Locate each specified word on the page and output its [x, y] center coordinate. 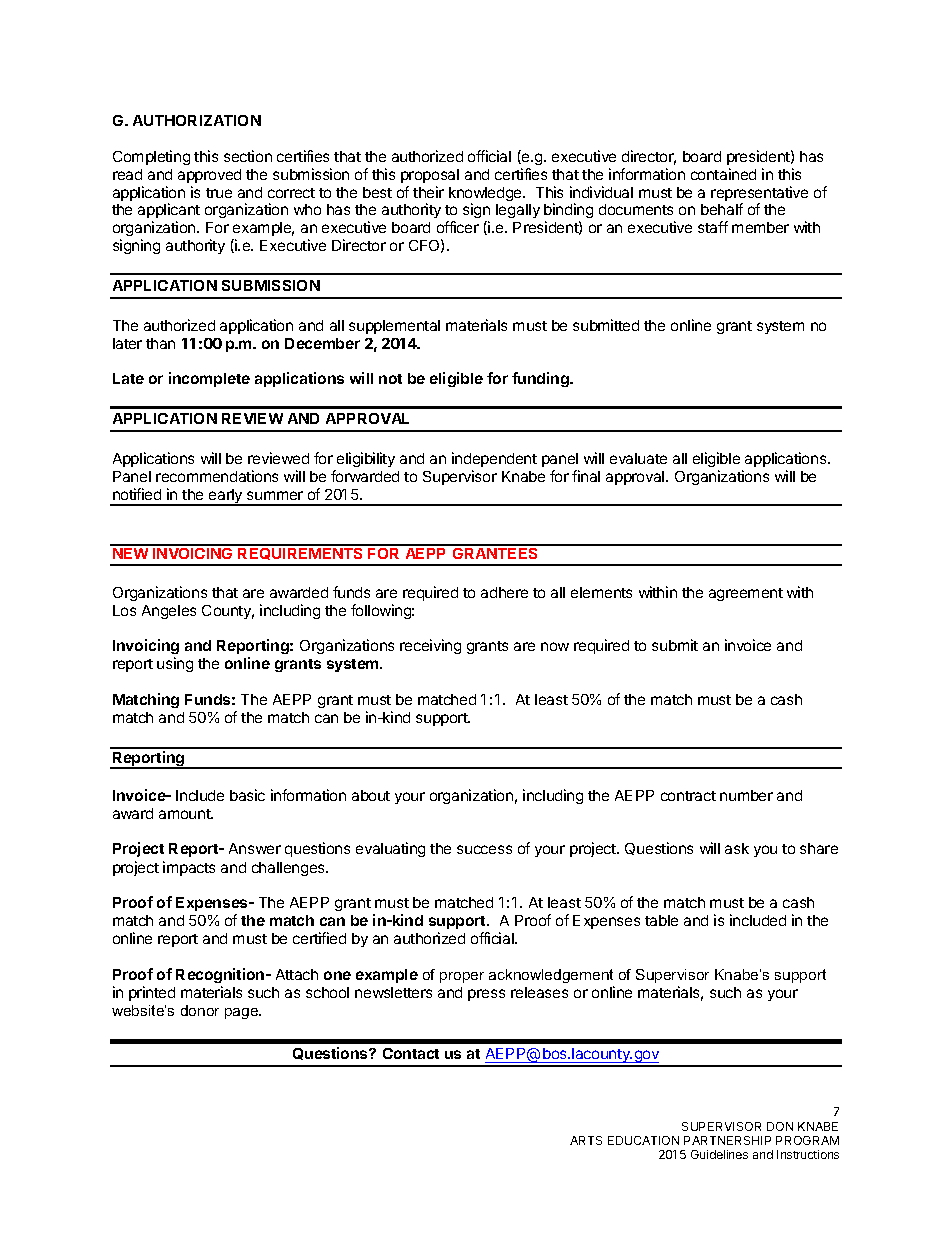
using [175, 664]
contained [723, 174]
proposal [430, 176]
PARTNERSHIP [727, 1140]
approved [209, 176]
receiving [430, 646]
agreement [746, 594]
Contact [411, 1053]
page [243, 1013]
